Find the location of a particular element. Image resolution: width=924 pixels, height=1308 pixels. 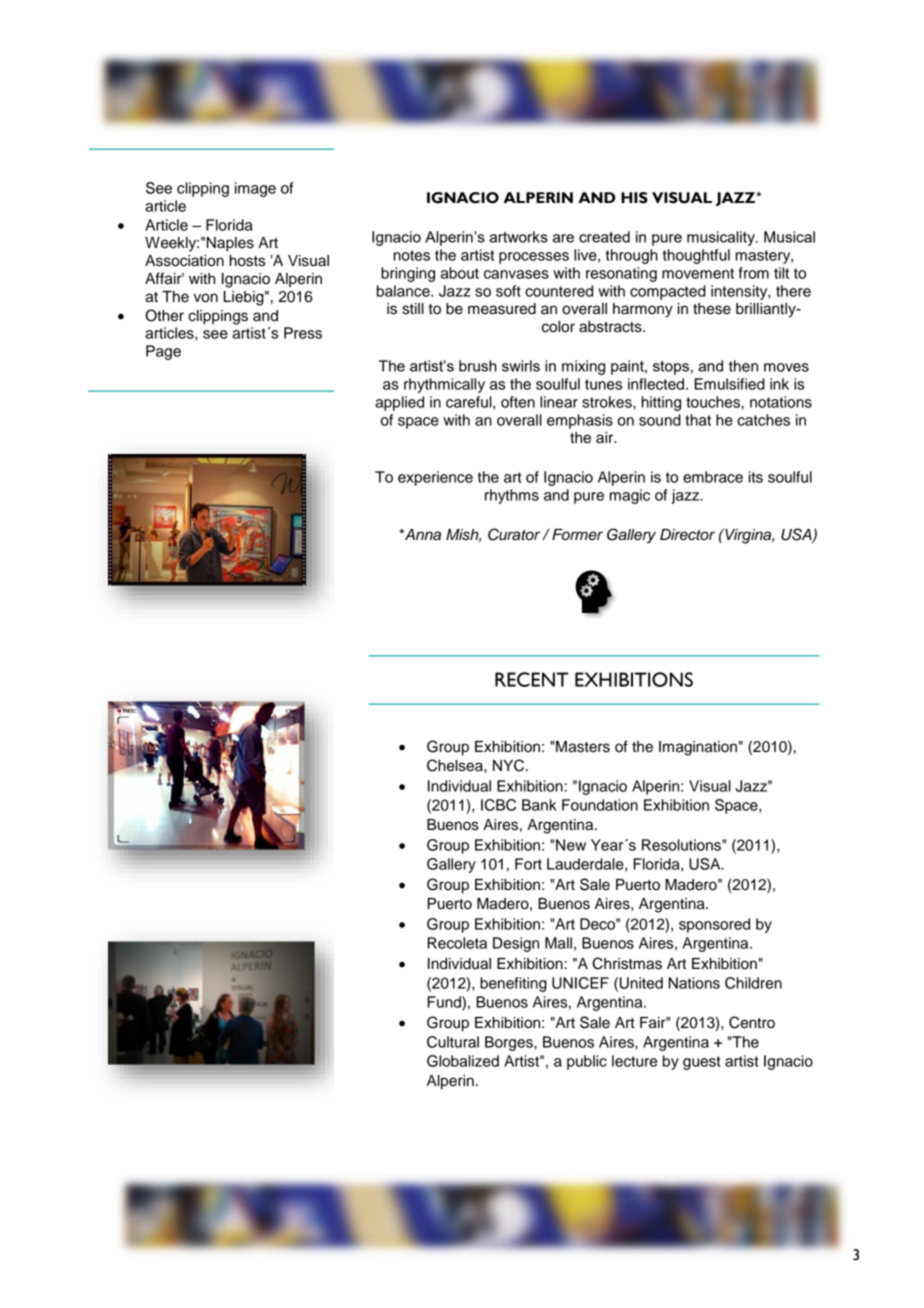

RECENT is located at coordinates (531, 679).
